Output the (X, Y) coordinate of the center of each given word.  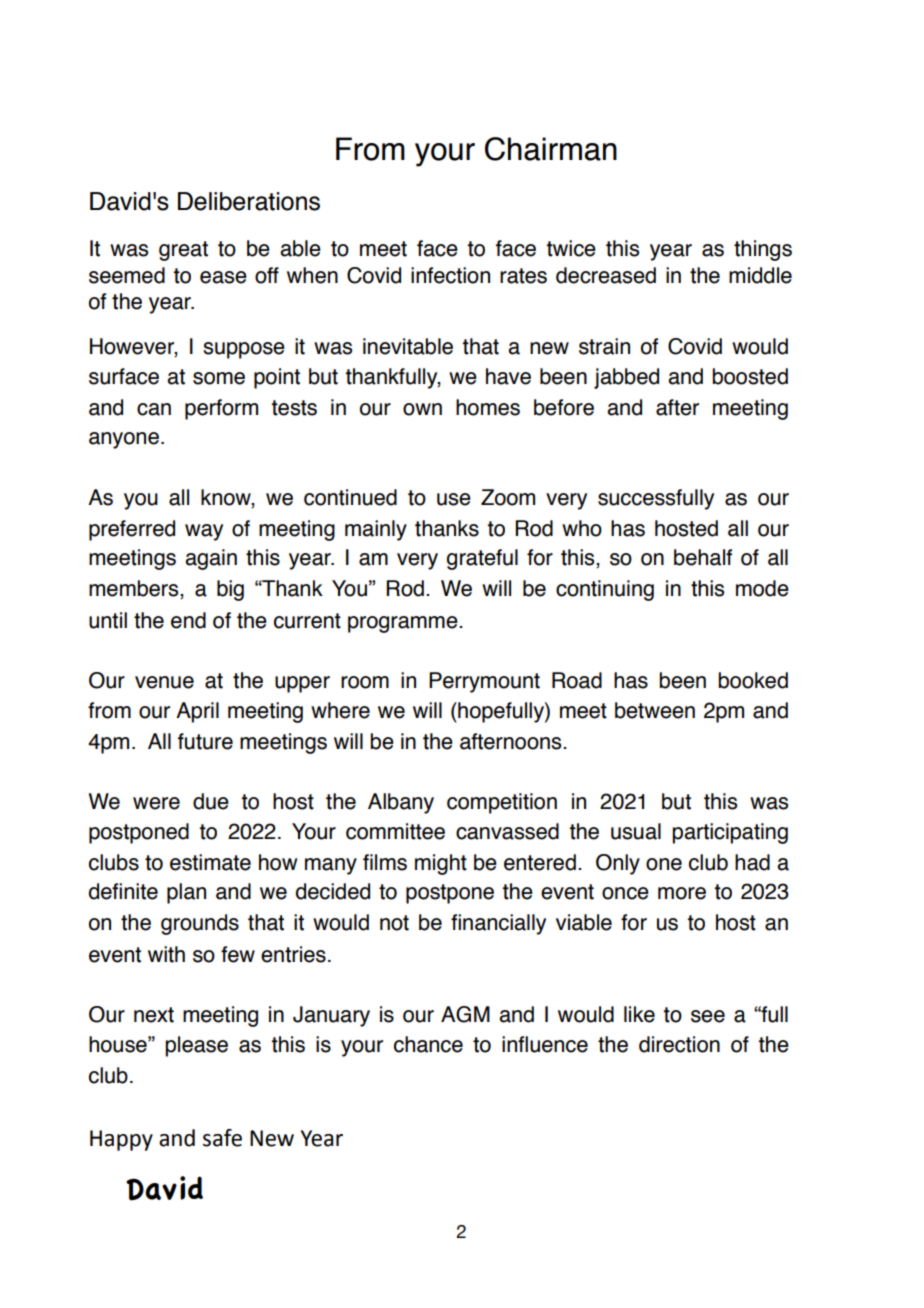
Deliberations (249, 201)
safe (222, 1138)
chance (428, 1044)
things (763, 250)
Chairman (551, 149)
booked (753, 680)
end (188, 620)
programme (404, 624)
